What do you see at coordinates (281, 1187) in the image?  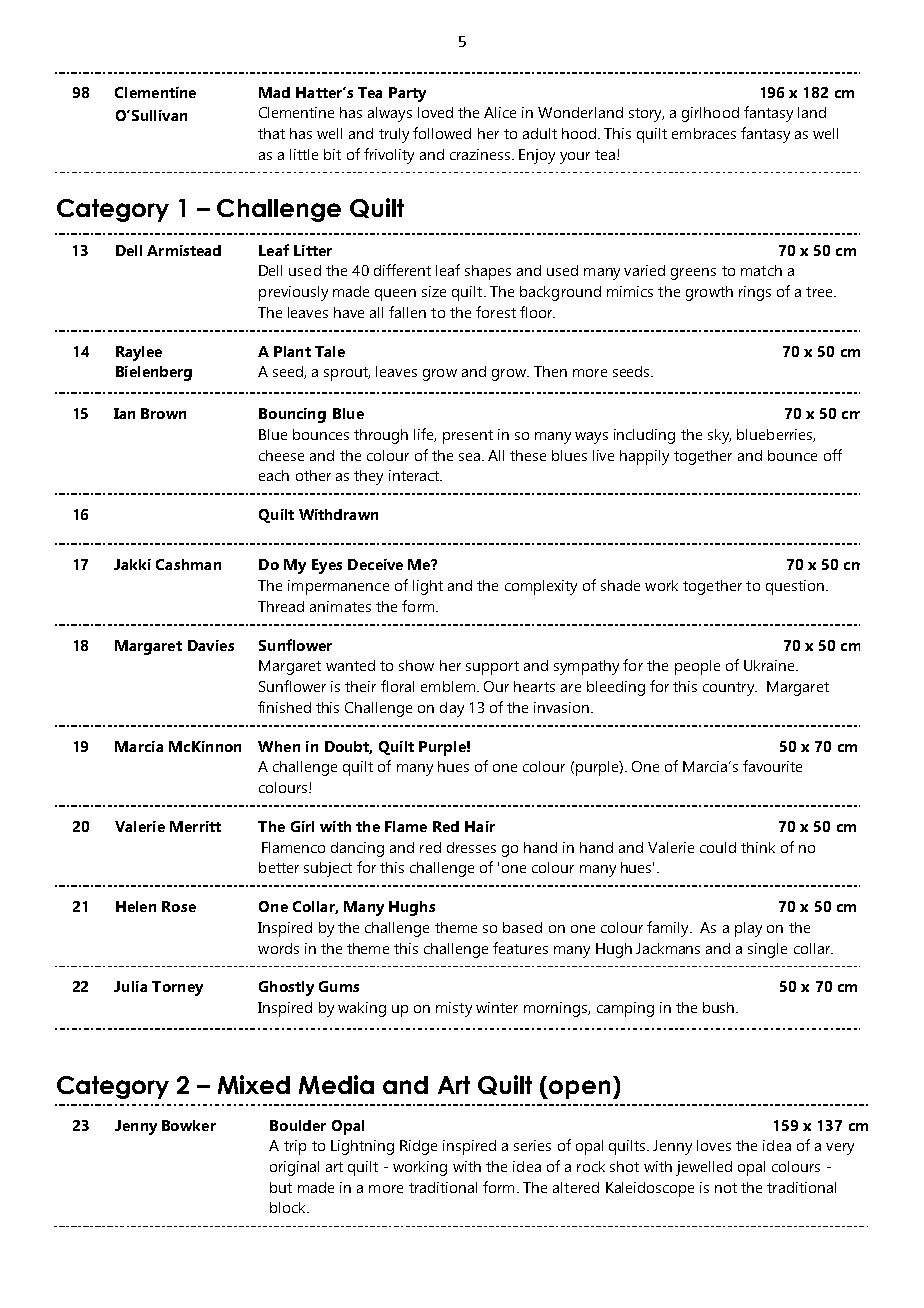 I see `but` at bounding box center [281, 1187].
